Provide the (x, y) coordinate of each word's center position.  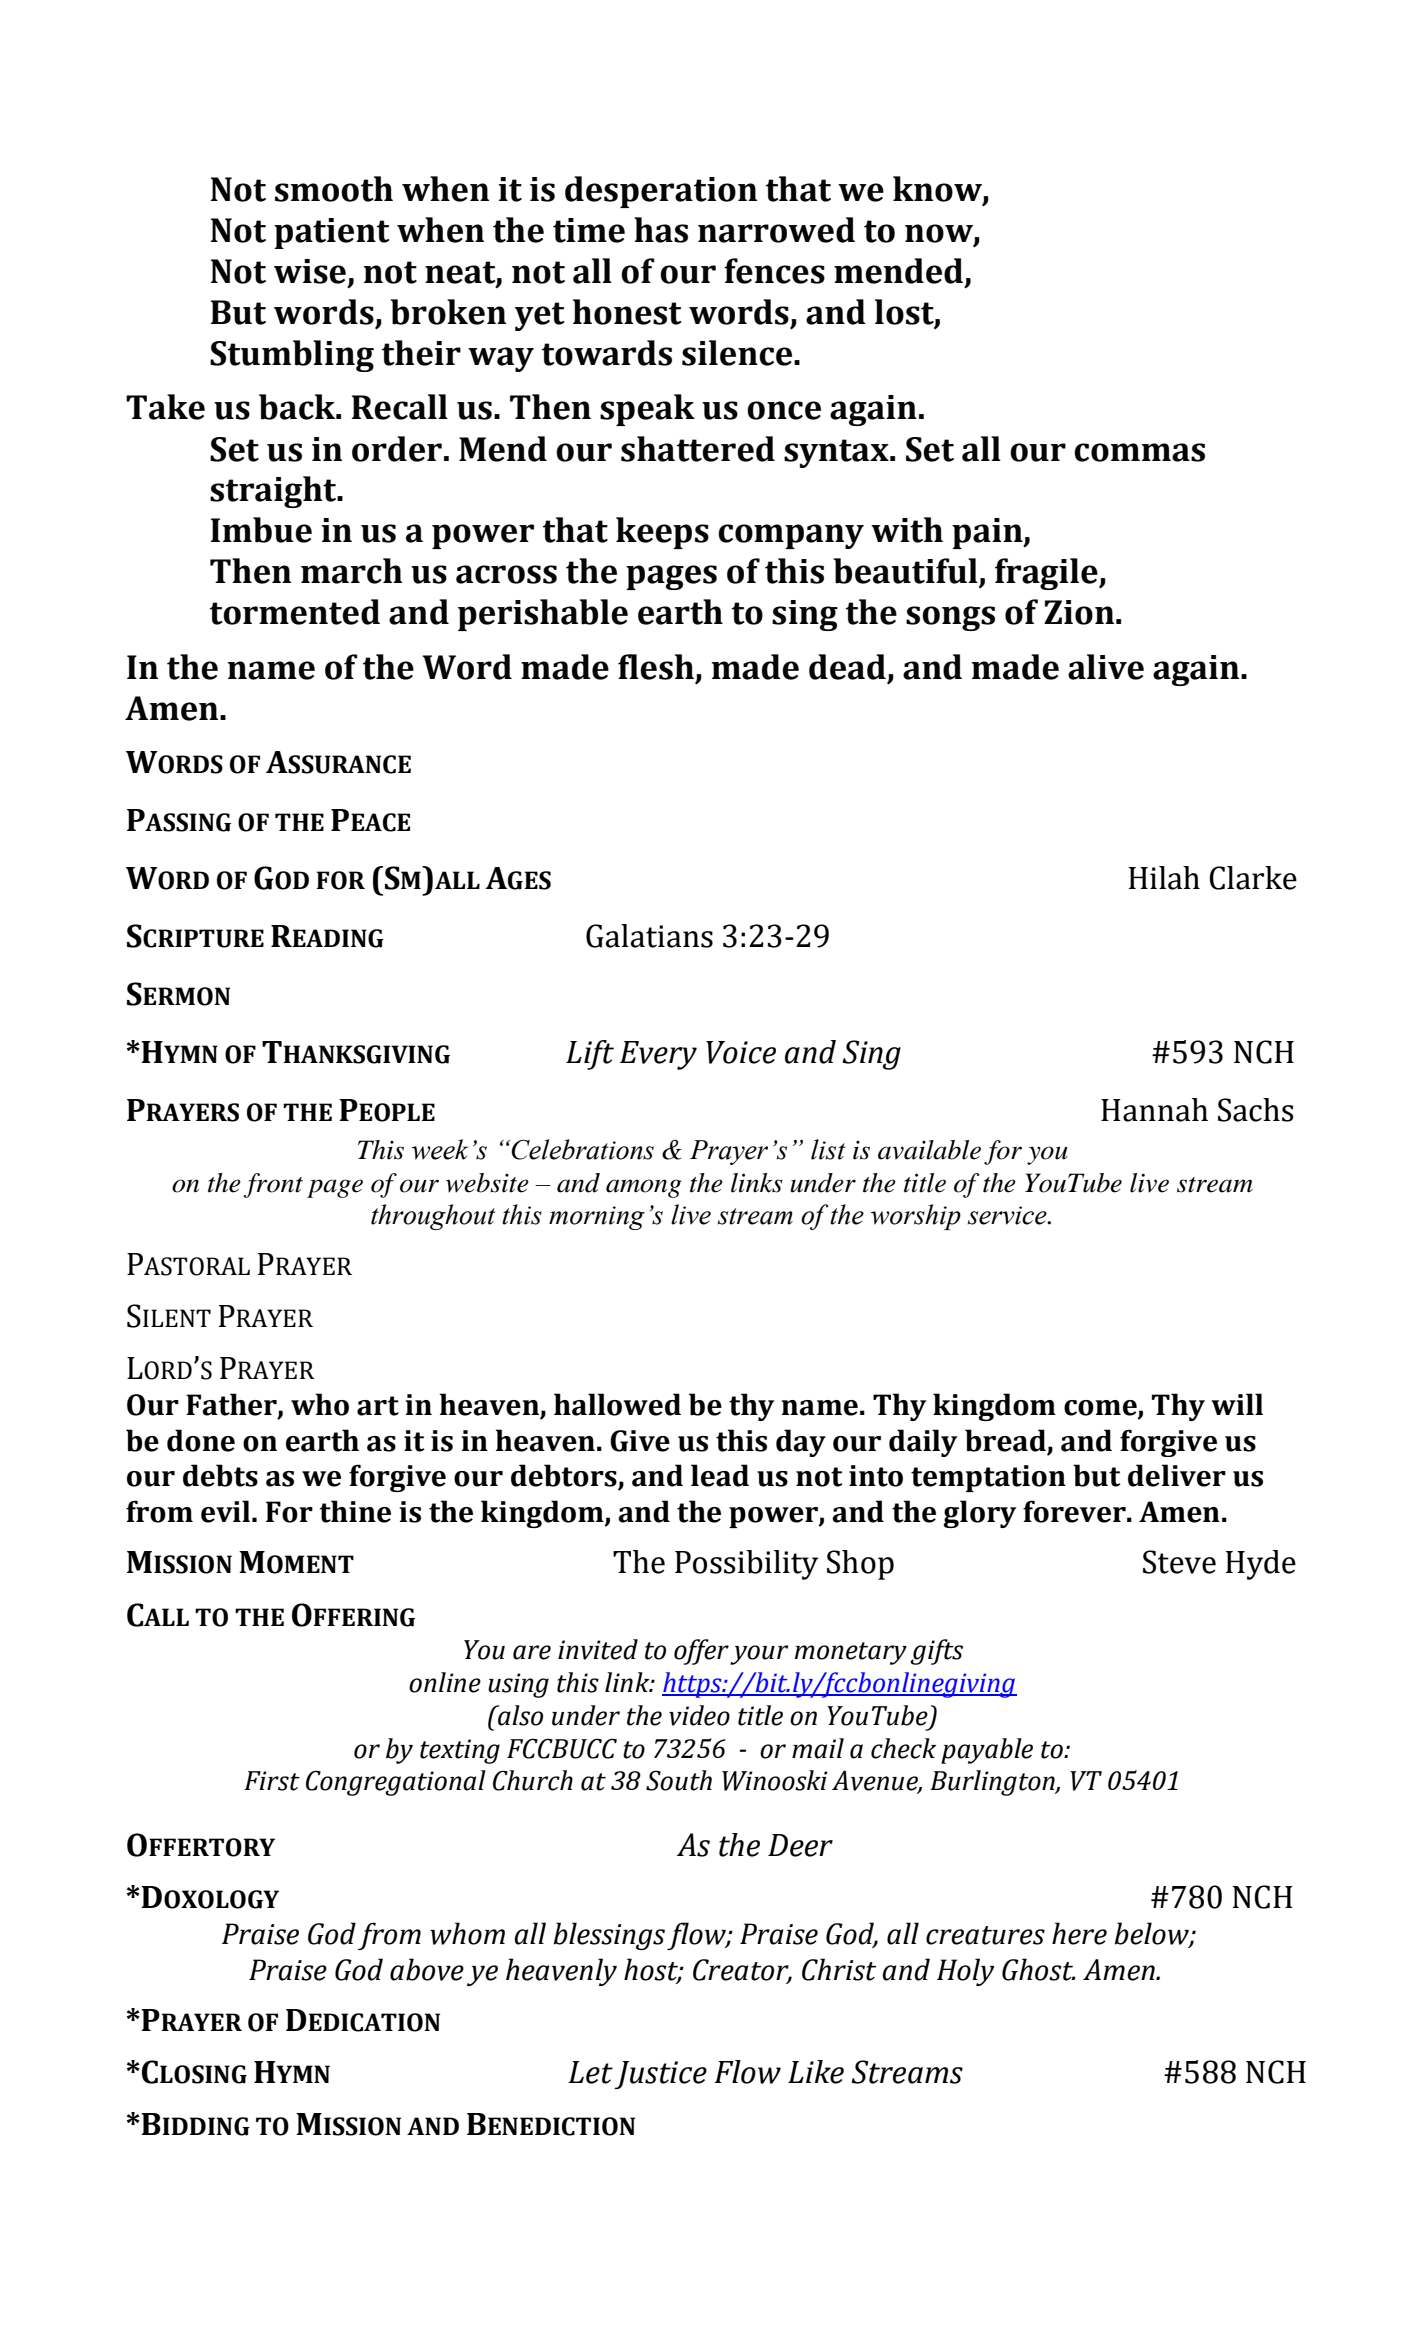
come (1101, 1409)
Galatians (649, 936)
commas (1139, 452)
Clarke (1253, 878)
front (273, 1185)
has (661, 230)
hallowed (617, 1404)
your (759, 1655)
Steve (1179, 1562)
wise (310, 271)
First (272, 1781)
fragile (1047, 574)
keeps (662, 533)
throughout (433, 1217)
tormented (295, 612)
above (427, 1969)
